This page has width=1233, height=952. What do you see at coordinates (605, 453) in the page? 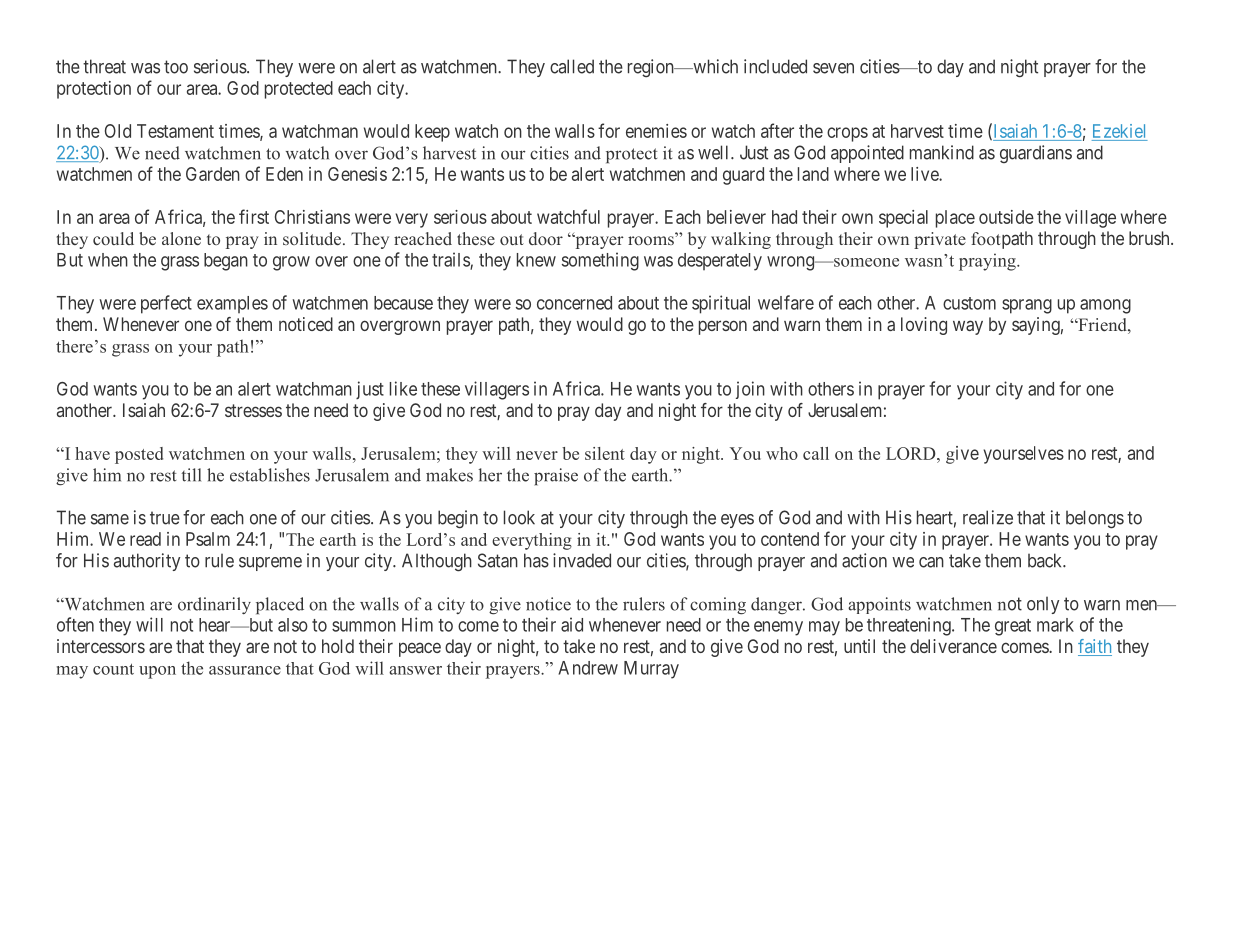
I see `silent` at bounding box center [605, 453].
